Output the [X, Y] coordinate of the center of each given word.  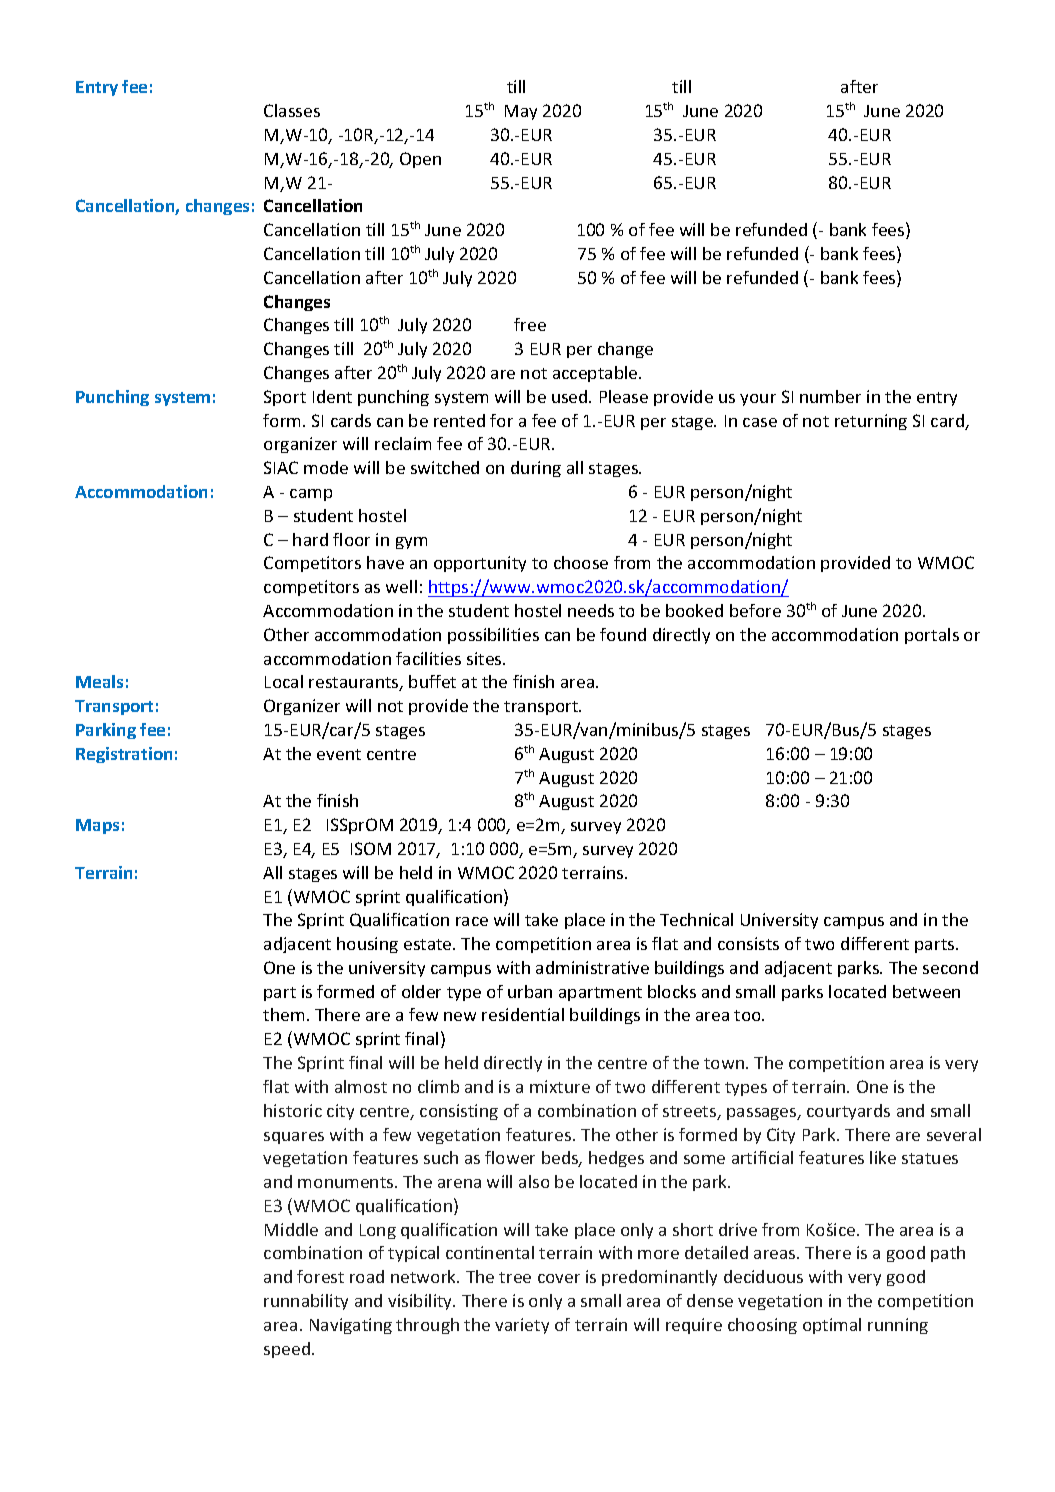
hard [310, 539]
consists [748, 943]
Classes [292, 110]
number [830, 396]
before [755, 610]
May [521, 112]
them [283, 1014]
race [472, 921]
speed [287, 1350]
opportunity [480, 564]
